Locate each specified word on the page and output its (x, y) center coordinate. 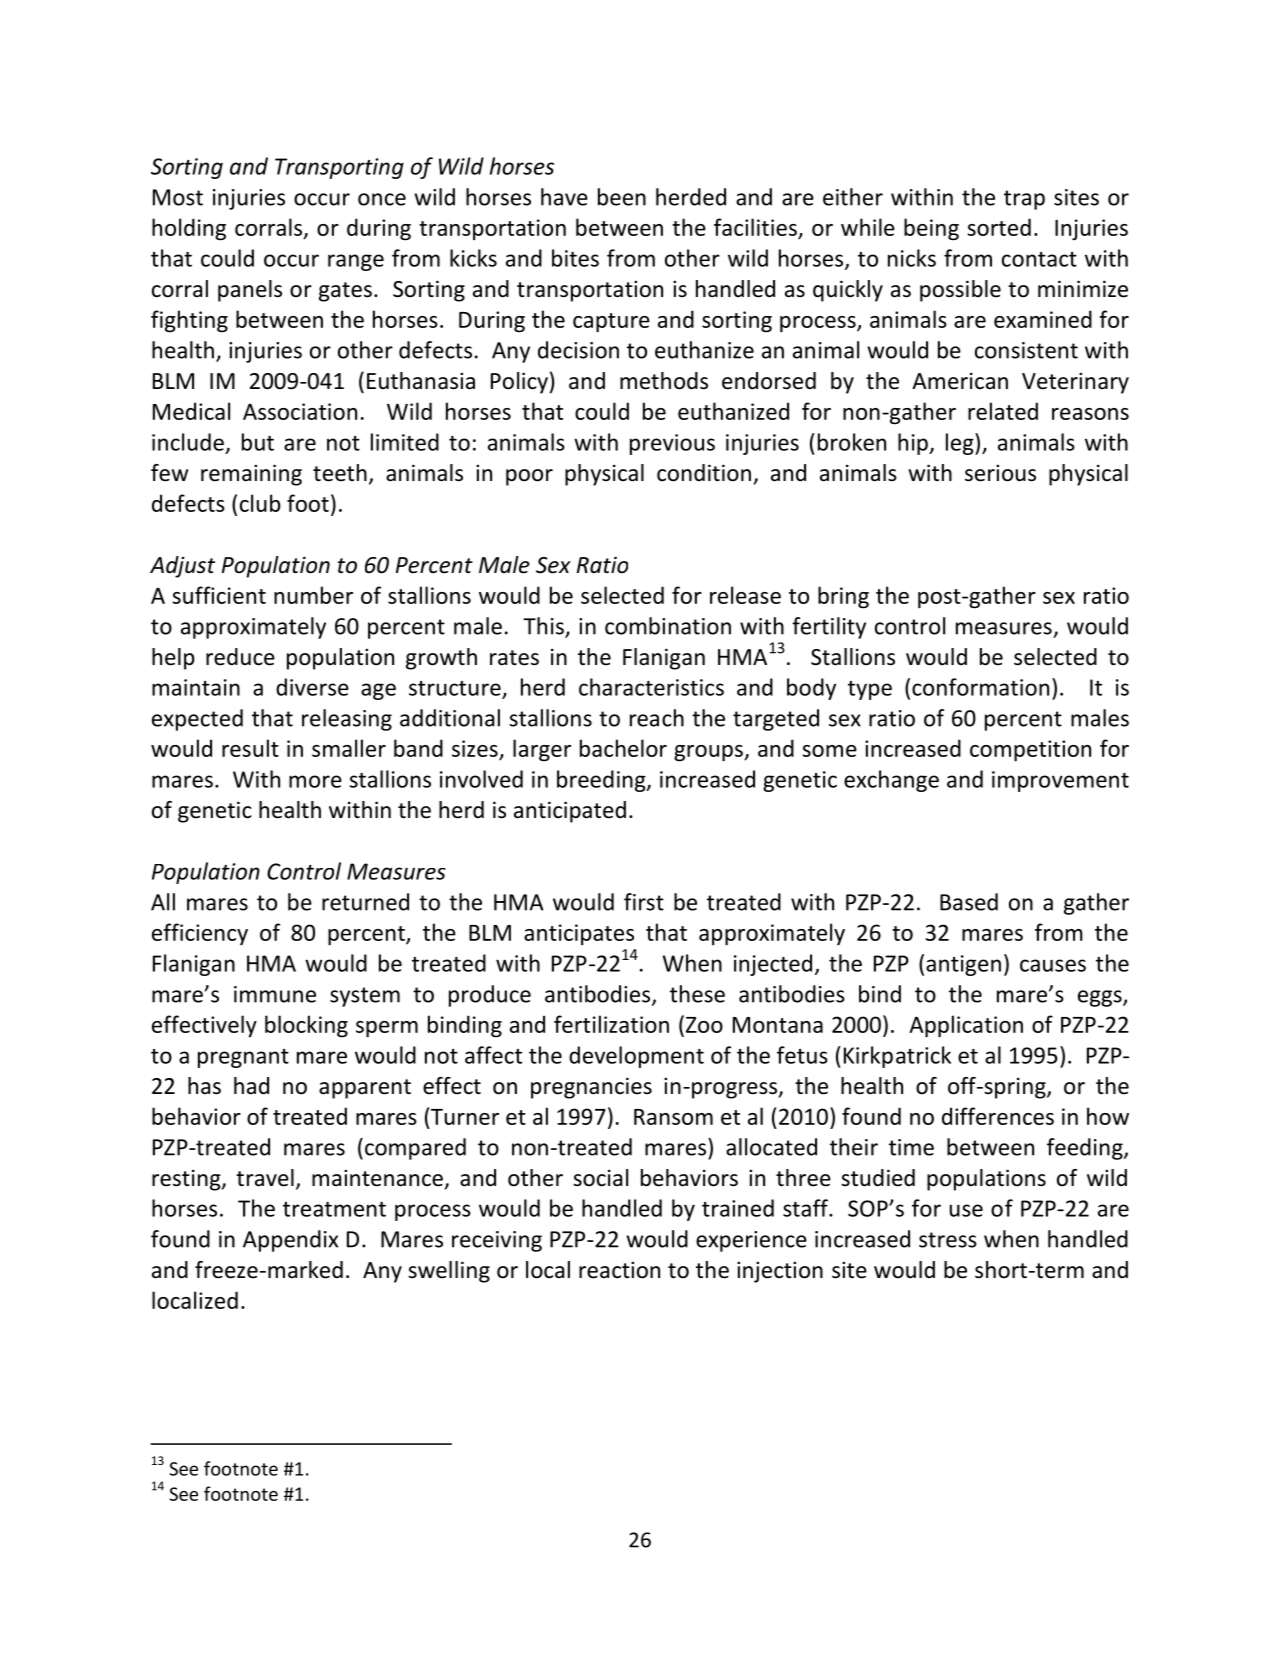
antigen (963, 965)
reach (657, 718)
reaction (619, 1270)
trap (1024, 200)
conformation (980, 687)
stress (948, 1240)
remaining (251, 475)
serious (1000, 473)
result (250, 748)
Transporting (339, 168)
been (622, 197)
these (697, 994)
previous (672, 444)
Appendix (290, 1241)
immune (275, 994)
